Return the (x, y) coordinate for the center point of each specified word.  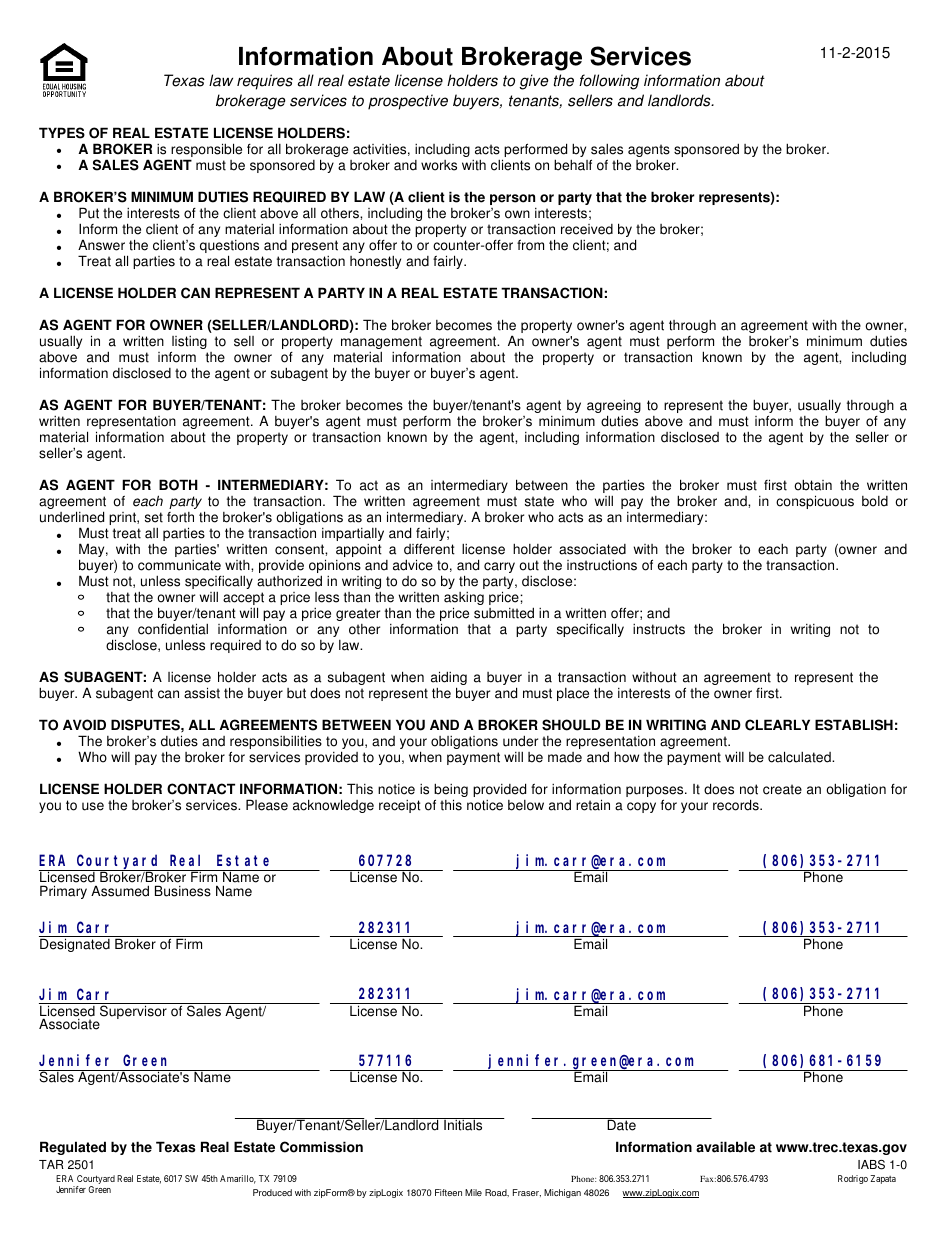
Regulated (73, 1148)
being (451, 791)
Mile (473, 1192)
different (429, 549)
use (93, 806)
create (782, 789)
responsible (205, 151)
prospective (408, 102)
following (609, 82)
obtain (813, 485)
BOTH (178, 485)
